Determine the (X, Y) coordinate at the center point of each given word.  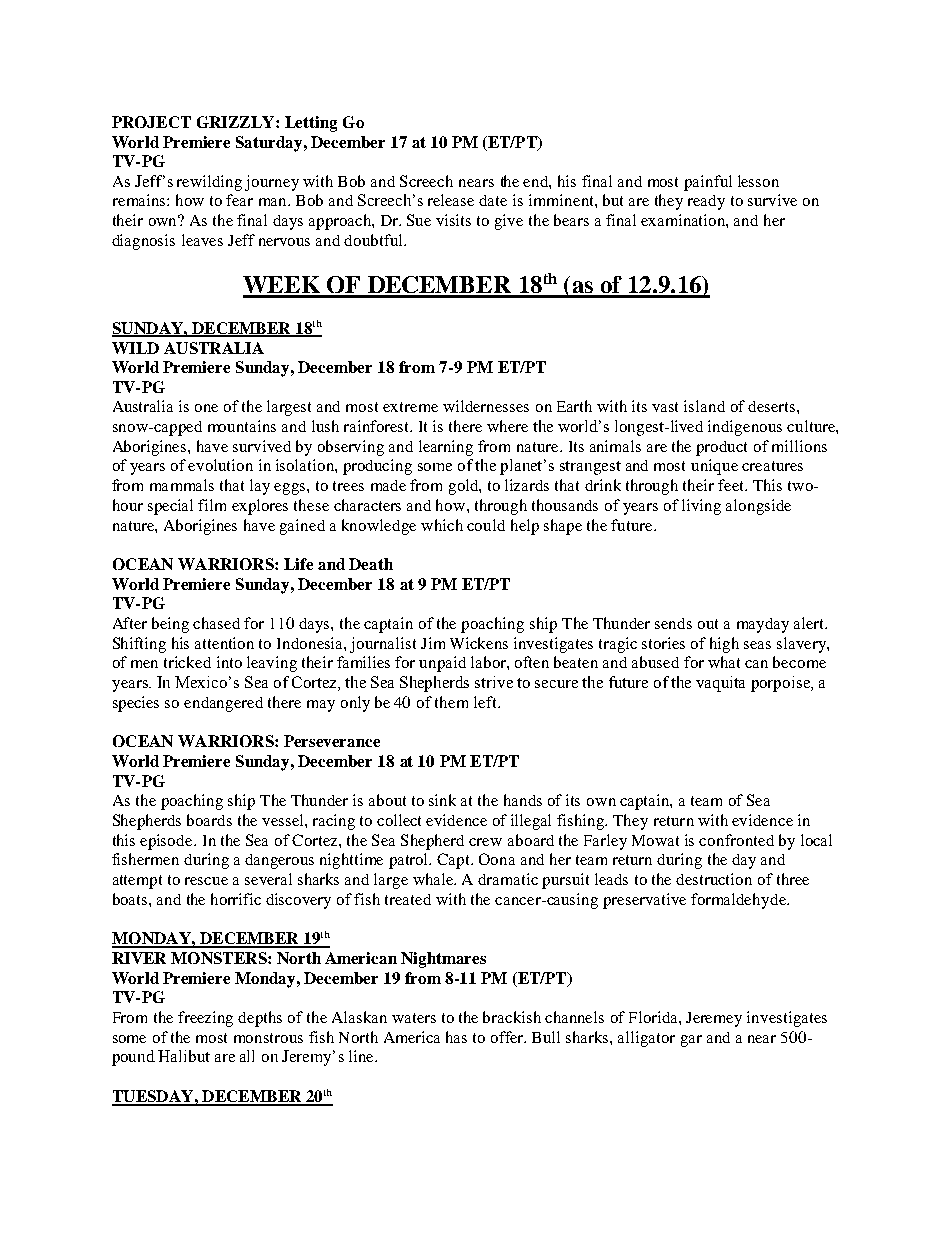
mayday (763, 625)
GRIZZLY (237, 122)
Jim (433, 643)
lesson (758, 181)
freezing (205, 1019)
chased (216, 623)
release (451, 200)
